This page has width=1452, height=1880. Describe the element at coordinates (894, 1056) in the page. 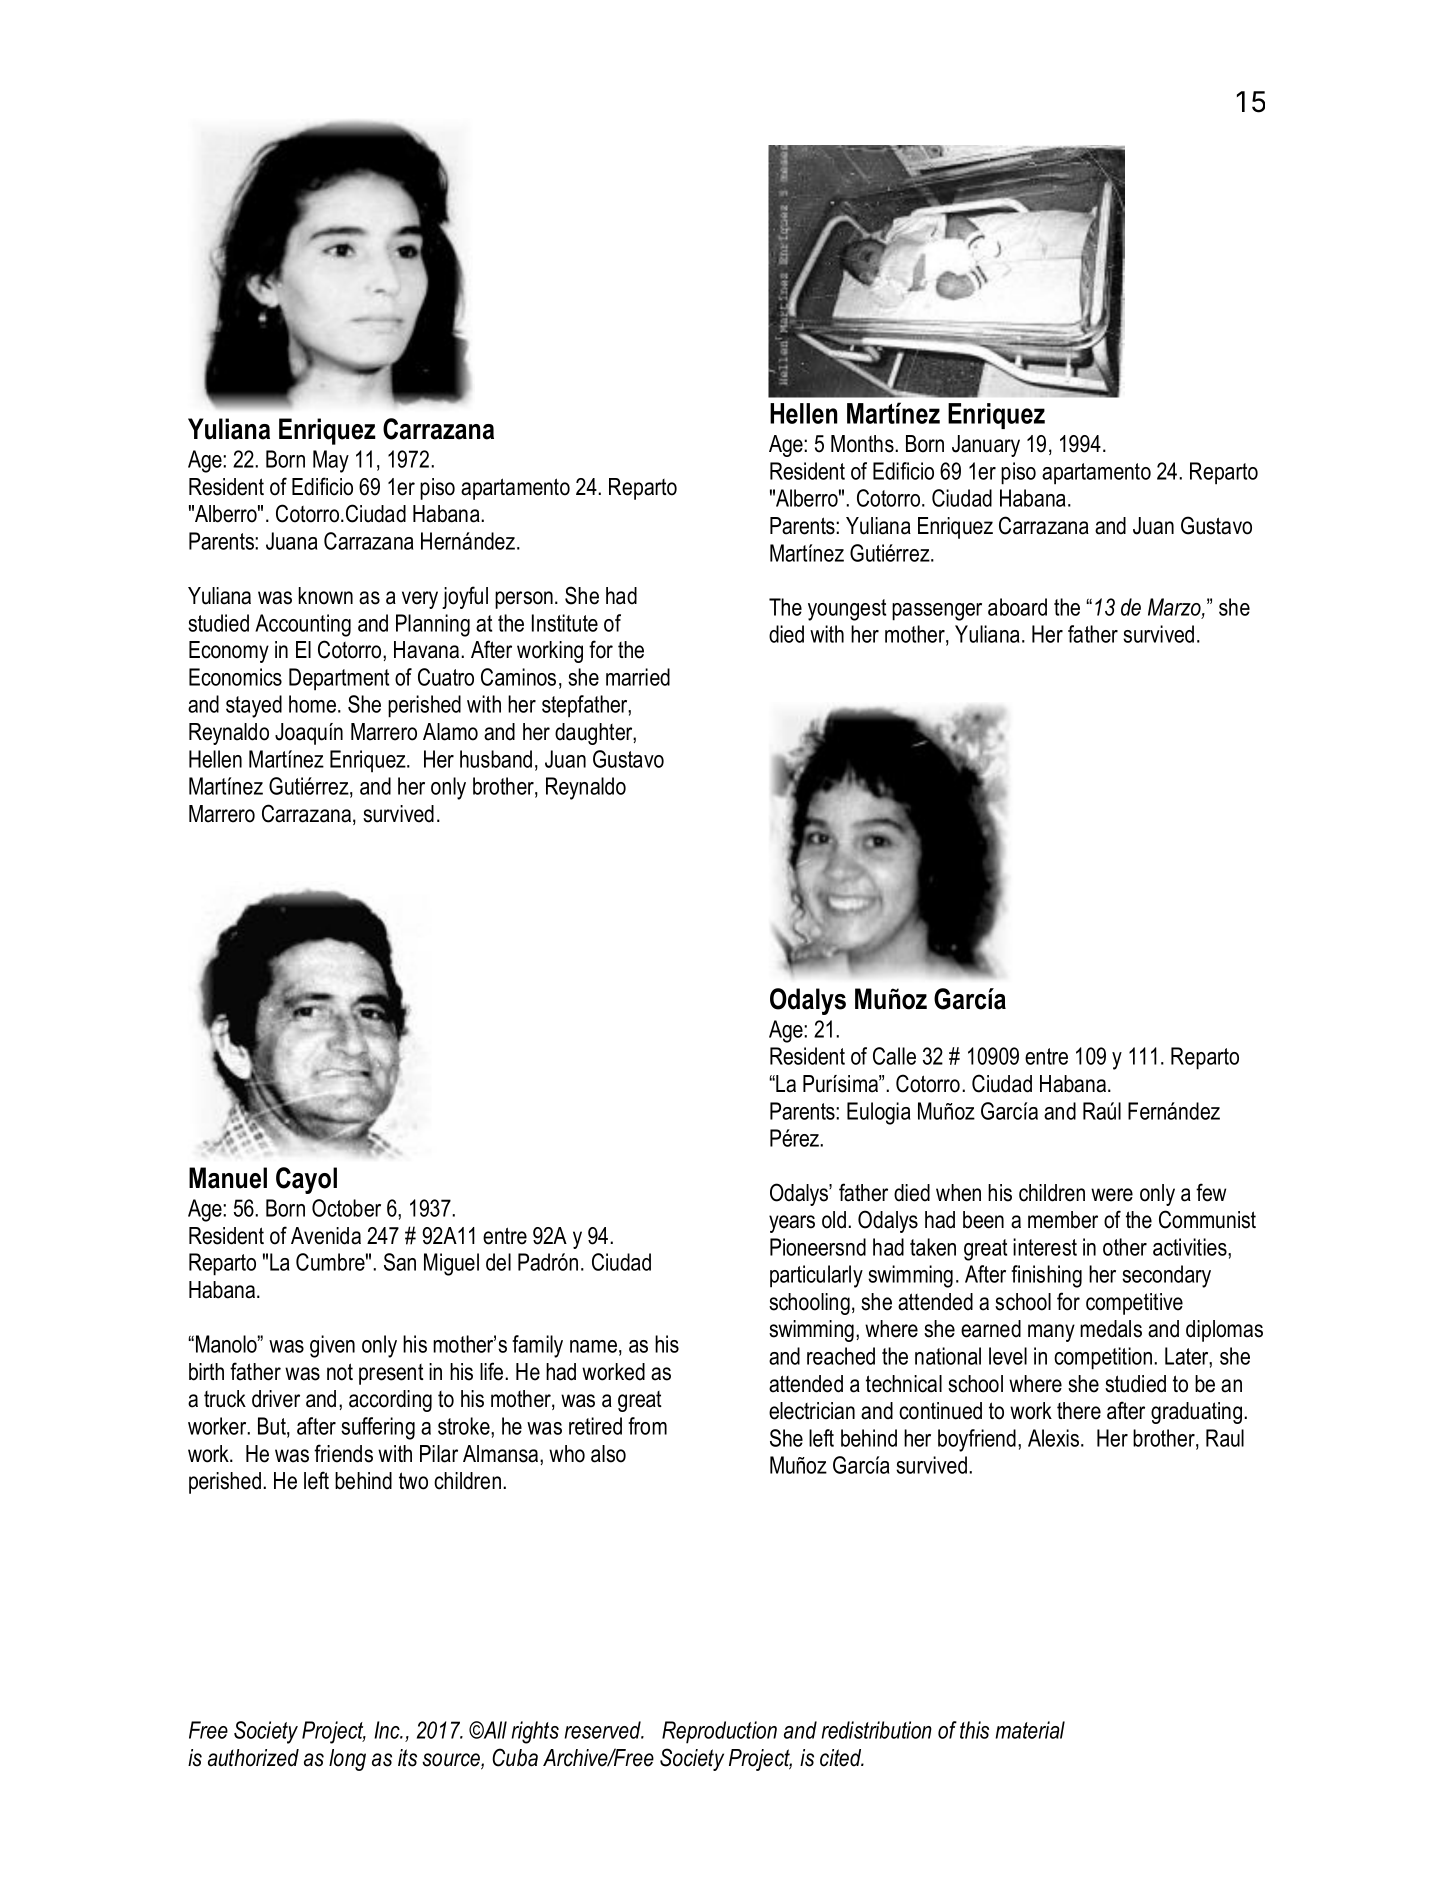

I see `Calle` at that location.
